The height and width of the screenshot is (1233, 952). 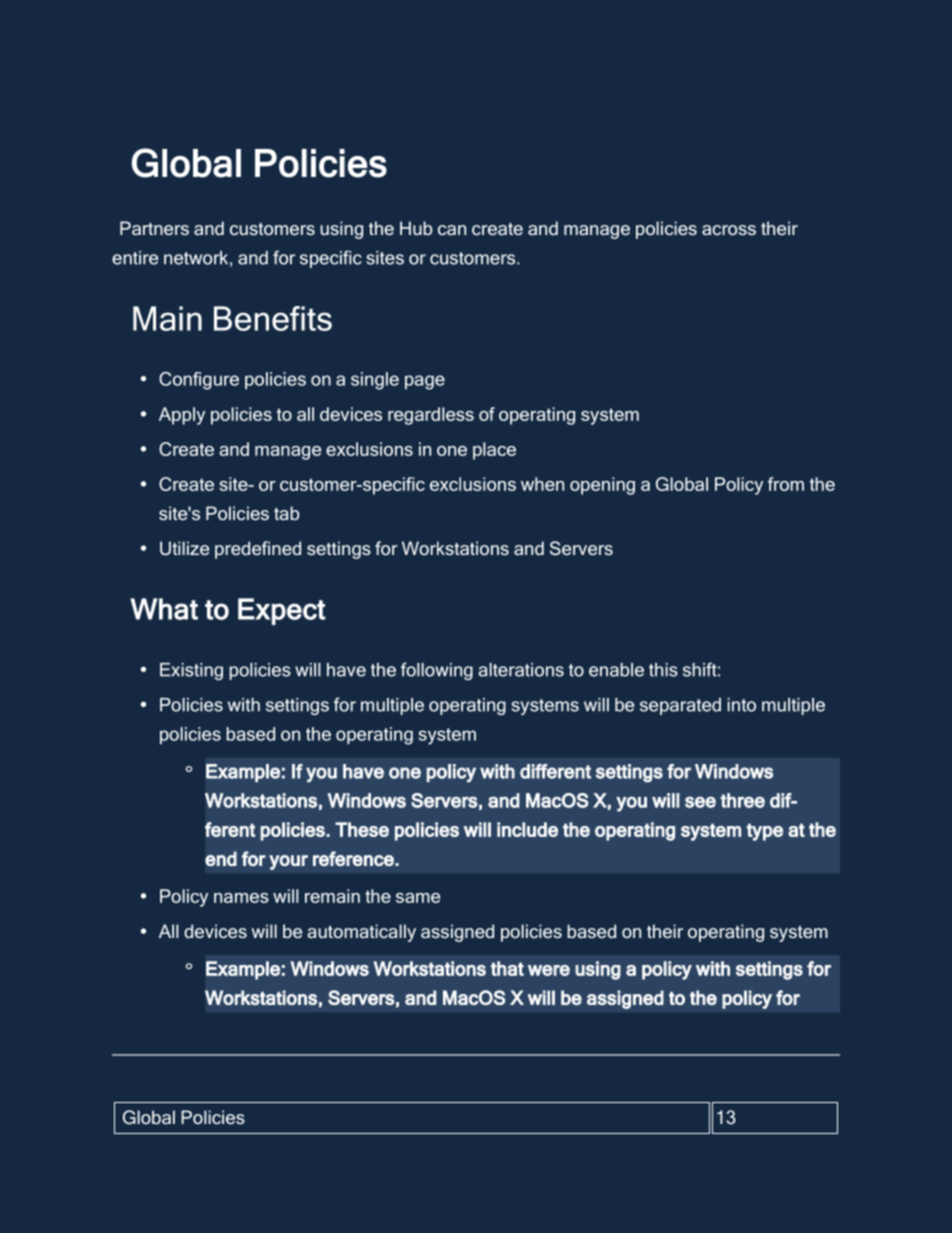 What do you see at coordinates (425, 382) in the screenshot?
I see `page` at bounding box center [425, 382].
